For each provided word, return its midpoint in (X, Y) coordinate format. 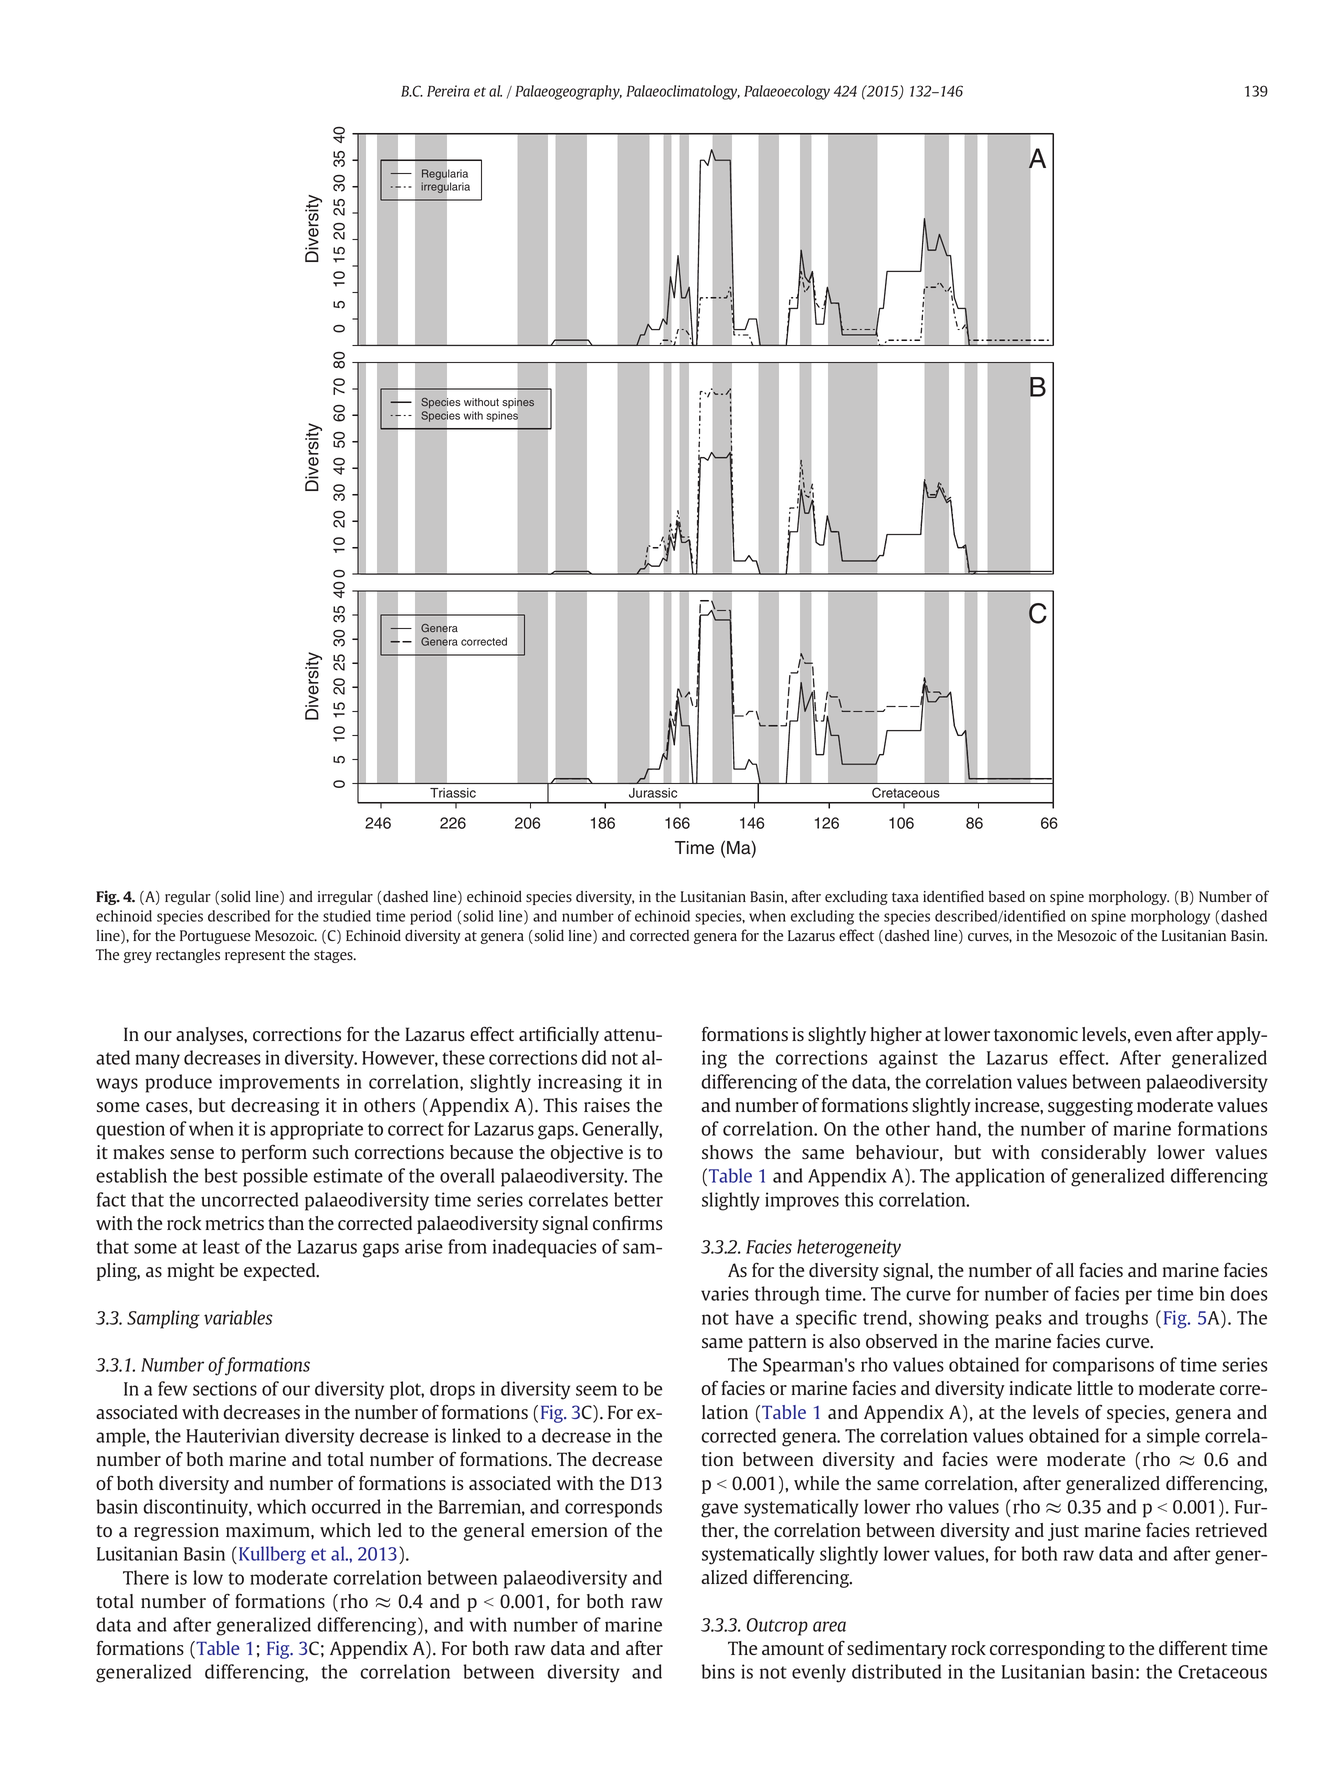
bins (718, 1671)
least (221, 1246)
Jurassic (653, 793)
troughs (1116, 1319)
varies (725, 1293)
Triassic (453, 793)
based (1007, 896)
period (431, 917)
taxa (905, 897)
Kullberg (272, 1555)
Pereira (448, 91)
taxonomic (1036, 1034)
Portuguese (215, 937)
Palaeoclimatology (683, 92)
